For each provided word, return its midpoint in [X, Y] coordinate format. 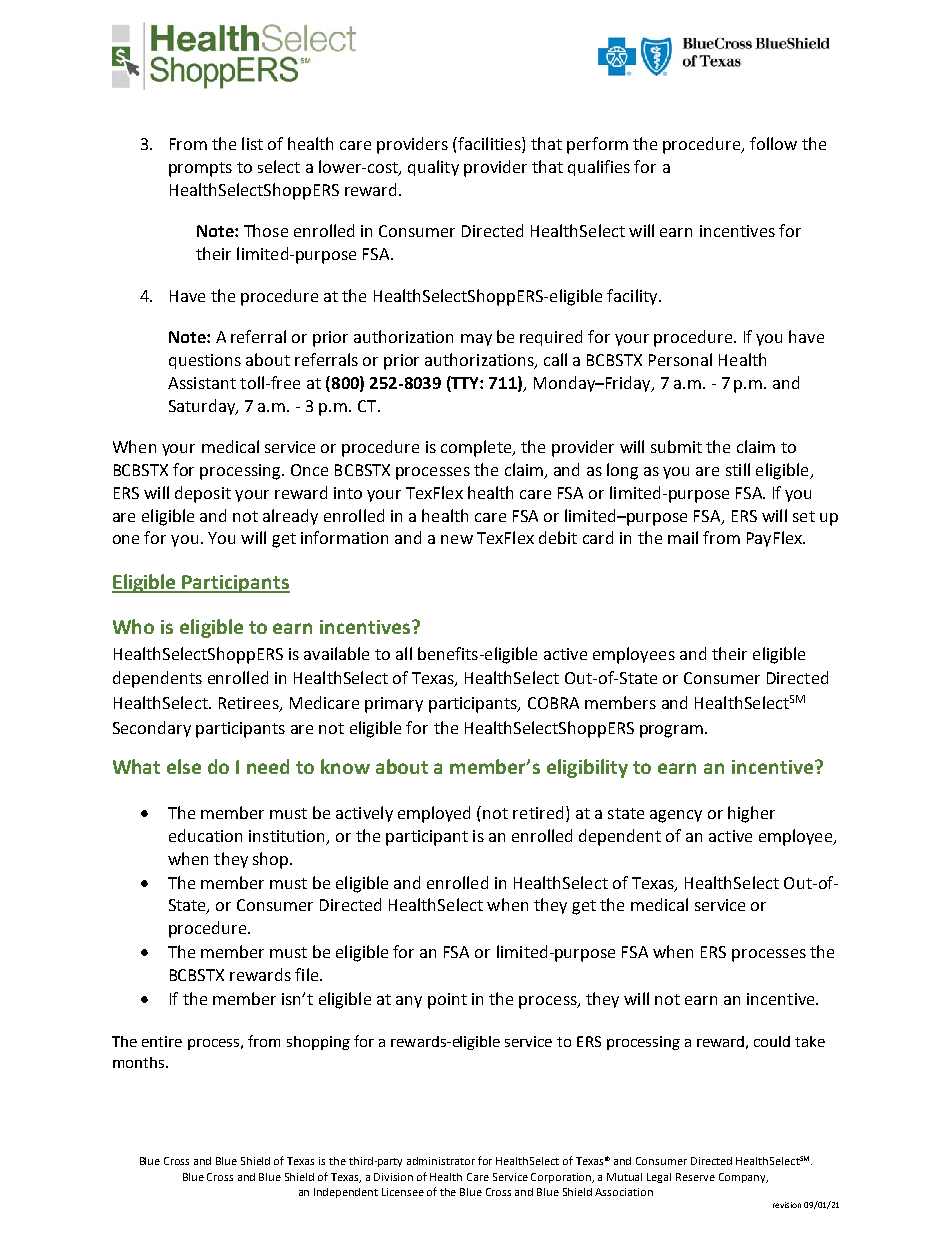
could [772, 1041]
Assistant [202, 383]
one [126, 539]
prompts [200, 169]
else [184, 766]
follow [773, 143]
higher [751, 814]
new [457, 539]
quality [433, 168]
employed [434, 814]
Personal [680, 359]
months [140, 1062]
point [447, 1001]
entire [162, 1041]
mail [683, 537]
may [476, 340]
